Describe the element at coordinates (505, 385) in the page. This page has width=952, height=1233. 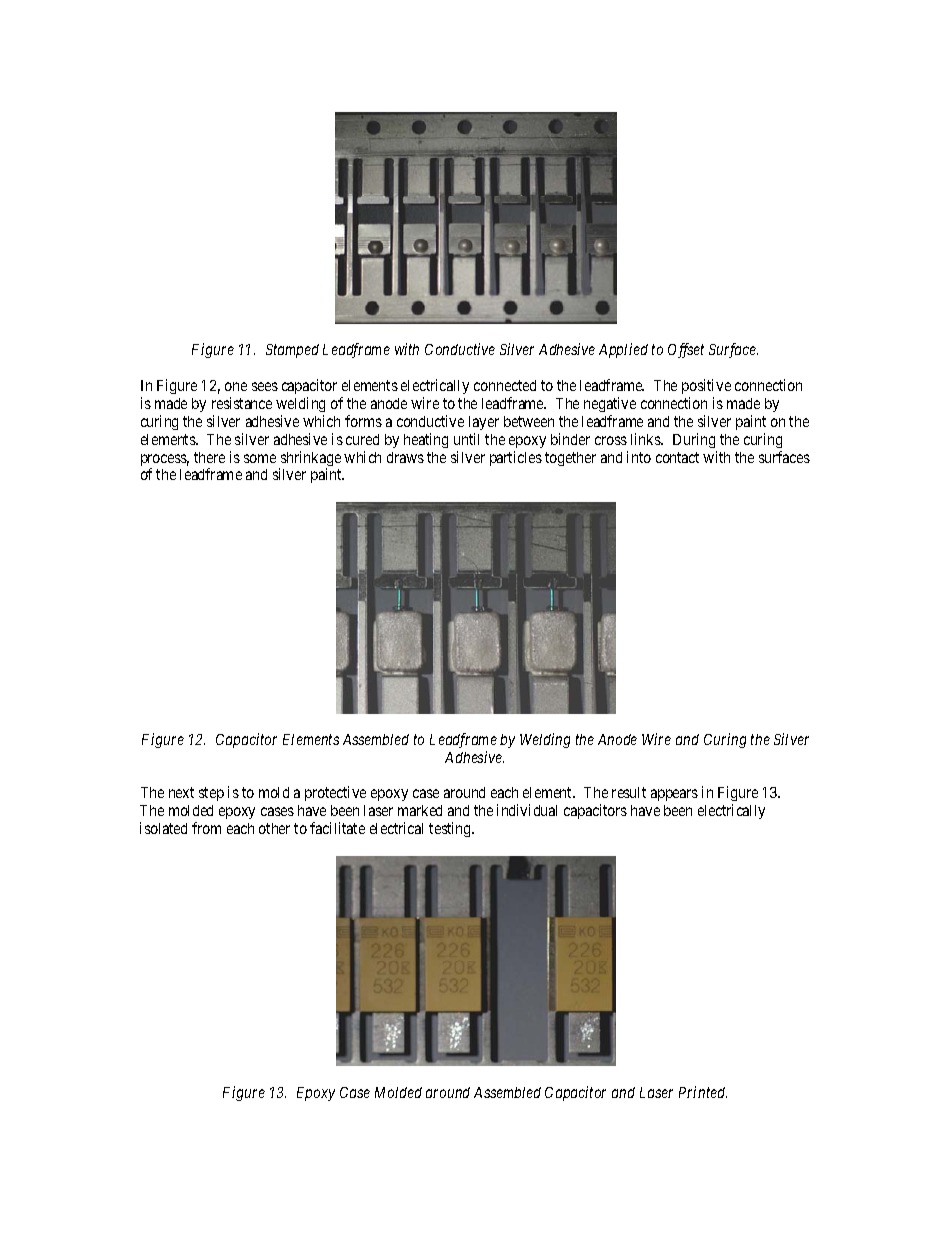
I see `connected` at that location.
